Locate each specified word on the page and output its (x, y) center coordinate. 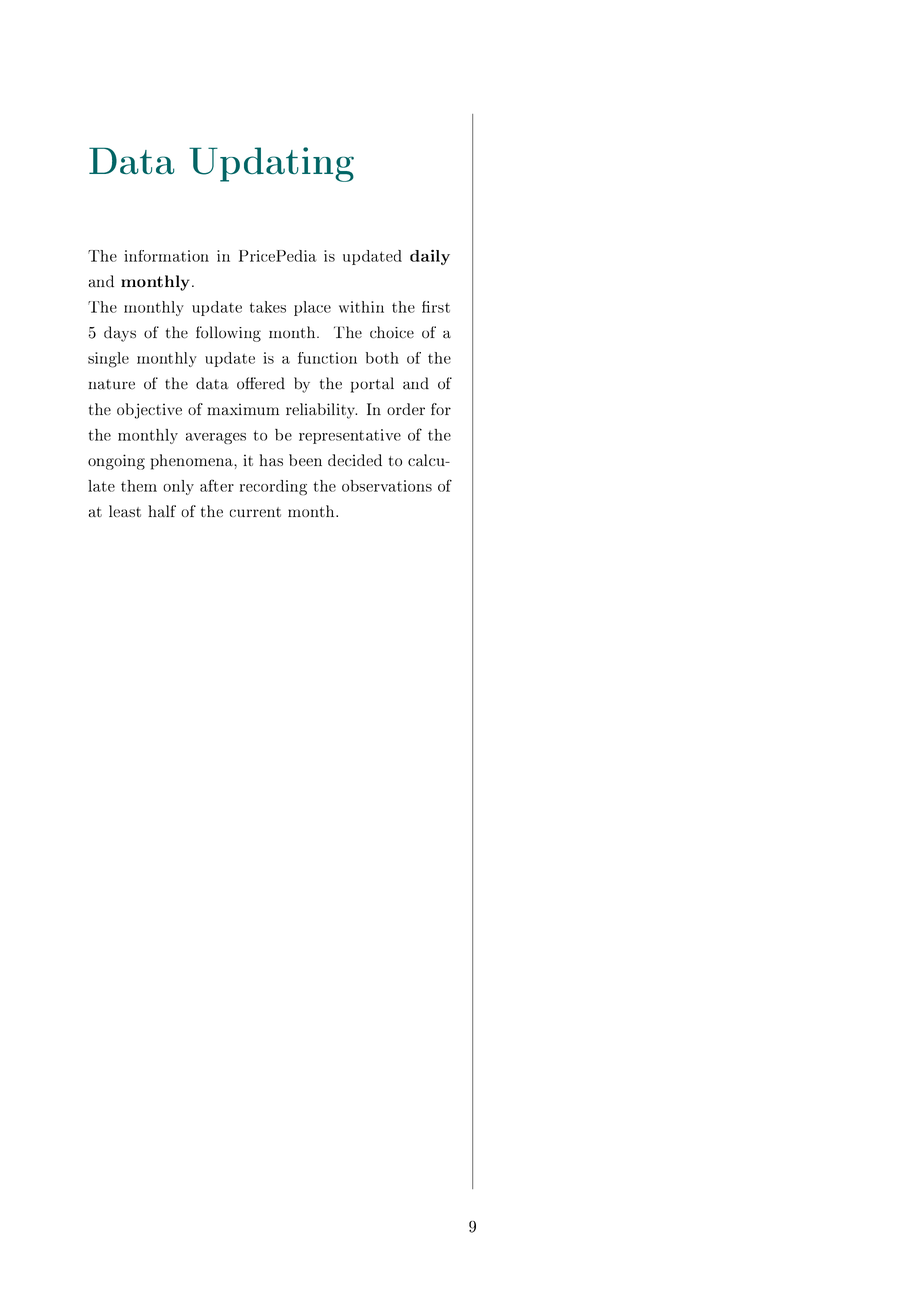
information (166, 256)
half (162, 511)
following (228, 334)
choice (392, 332)
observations (387, 486)
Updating (271, 164)
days (120, 334)
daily (430, 257)
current (255, 512)
